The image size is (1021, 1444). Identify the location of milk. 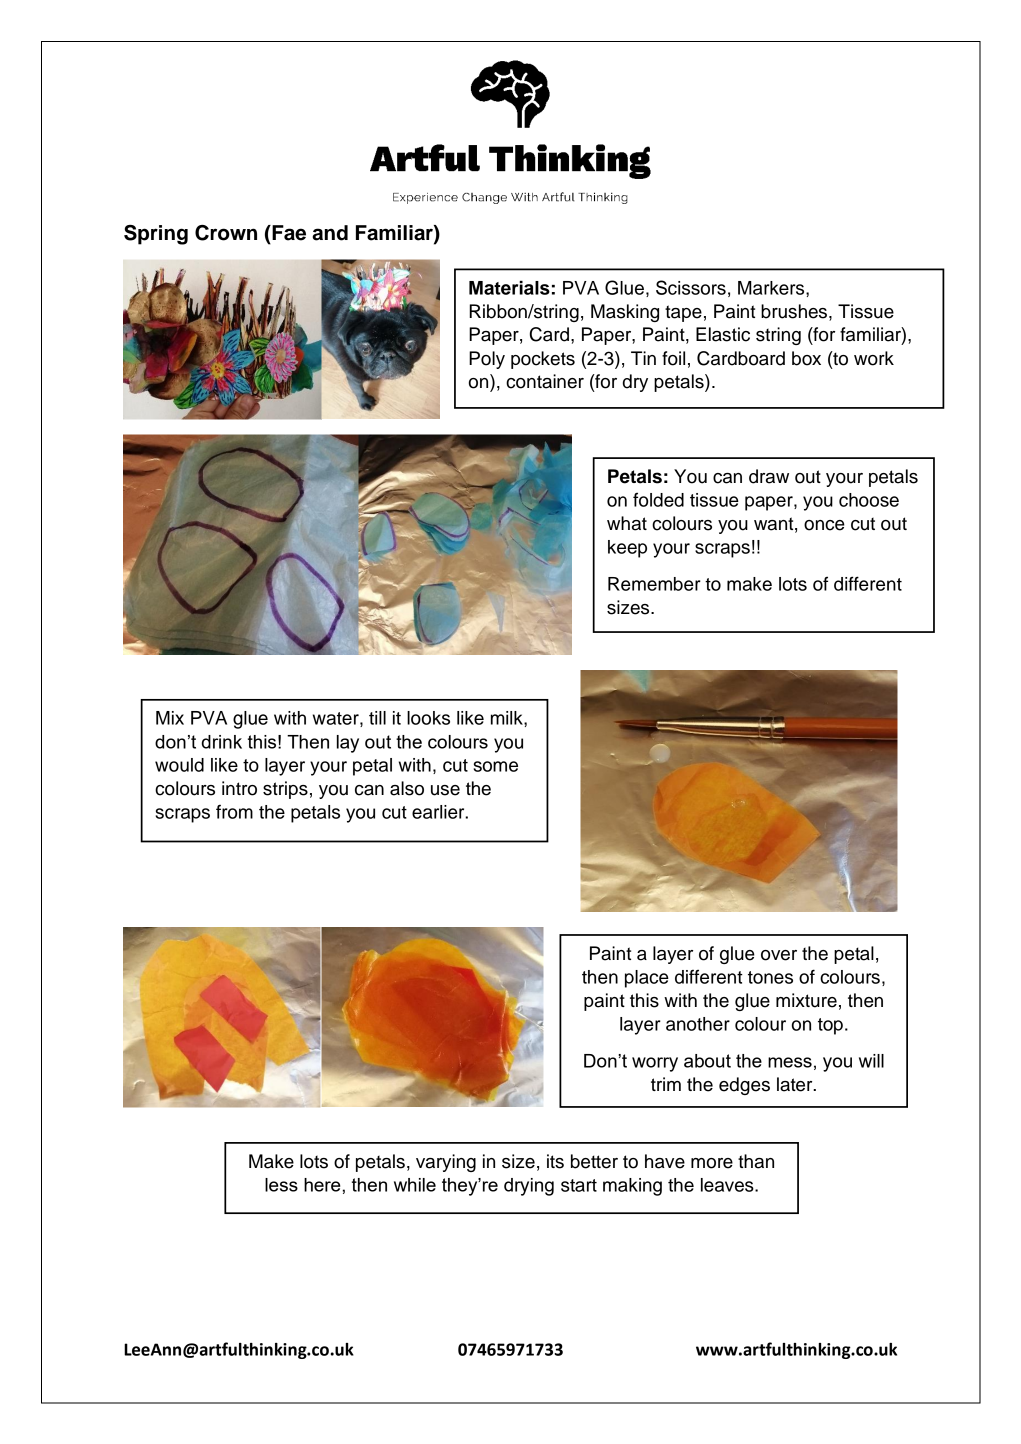
(508, 718).
